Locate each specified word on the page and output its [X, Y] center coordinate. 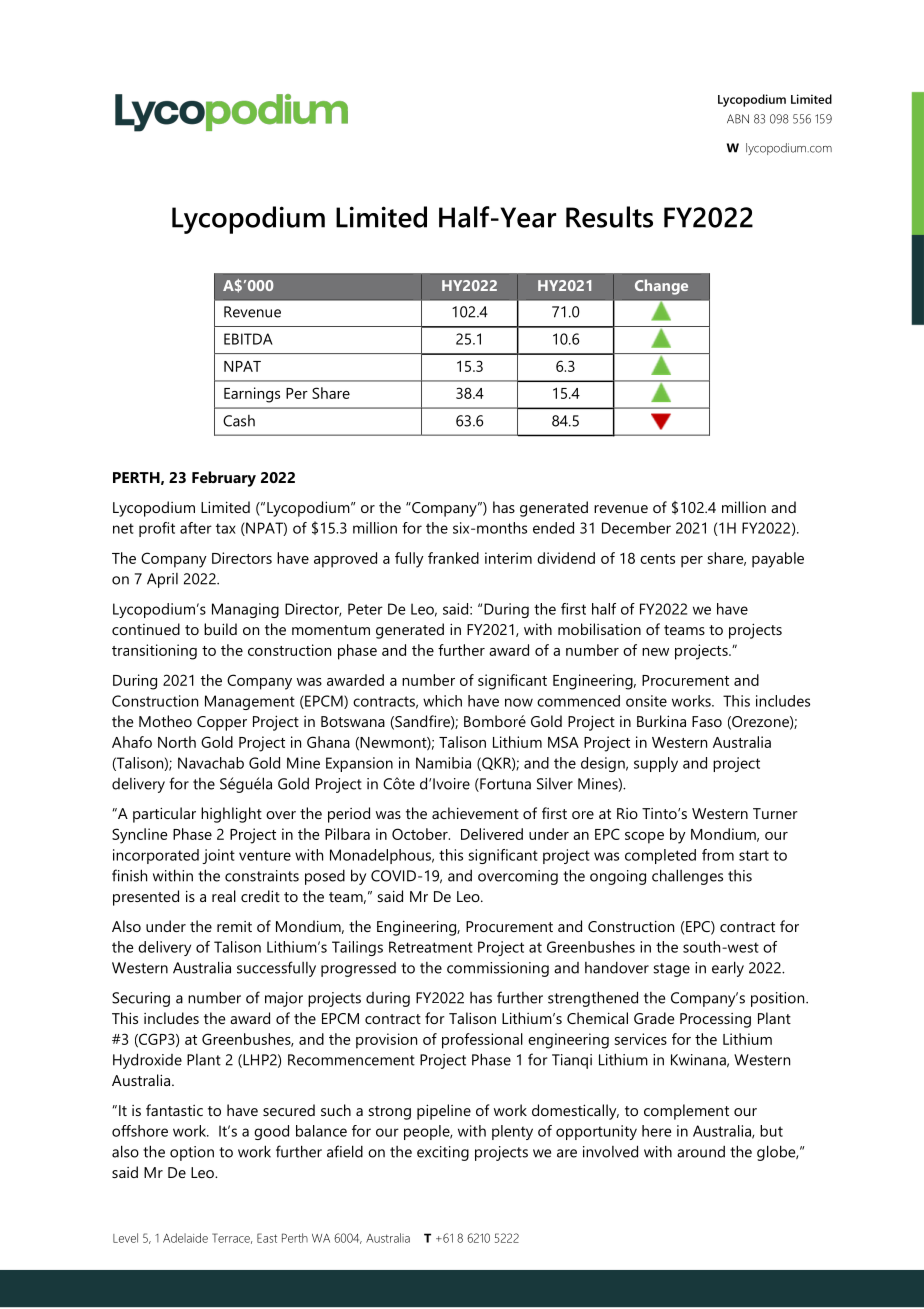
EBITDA [248, 339]
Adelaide [185, 1238]
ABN [738, 119]
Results [609, 217]
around [701, 1152]
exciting [443, 1153]
